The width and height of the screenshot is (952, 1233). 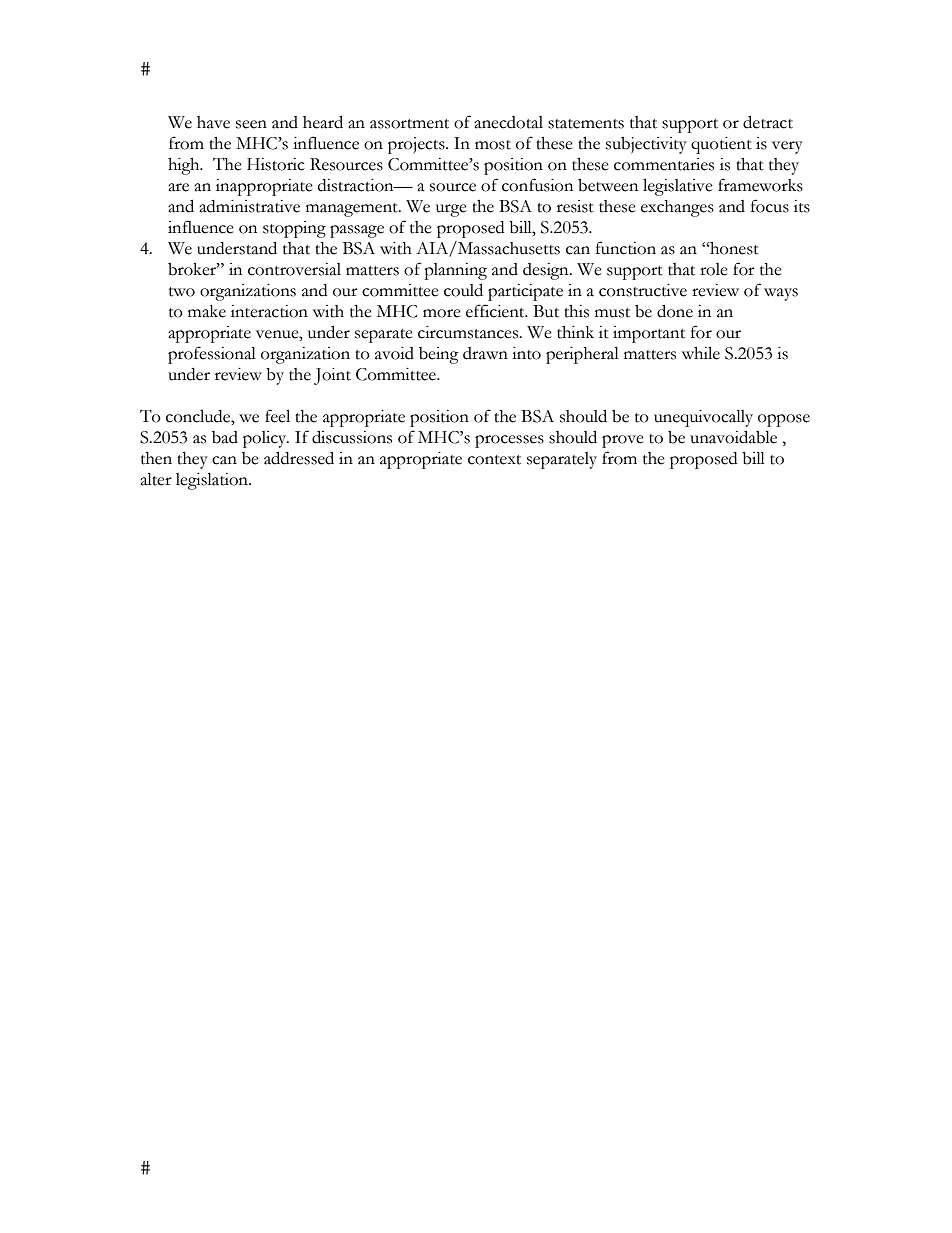 I want to click on legislation, so click(x=213, y=481).
